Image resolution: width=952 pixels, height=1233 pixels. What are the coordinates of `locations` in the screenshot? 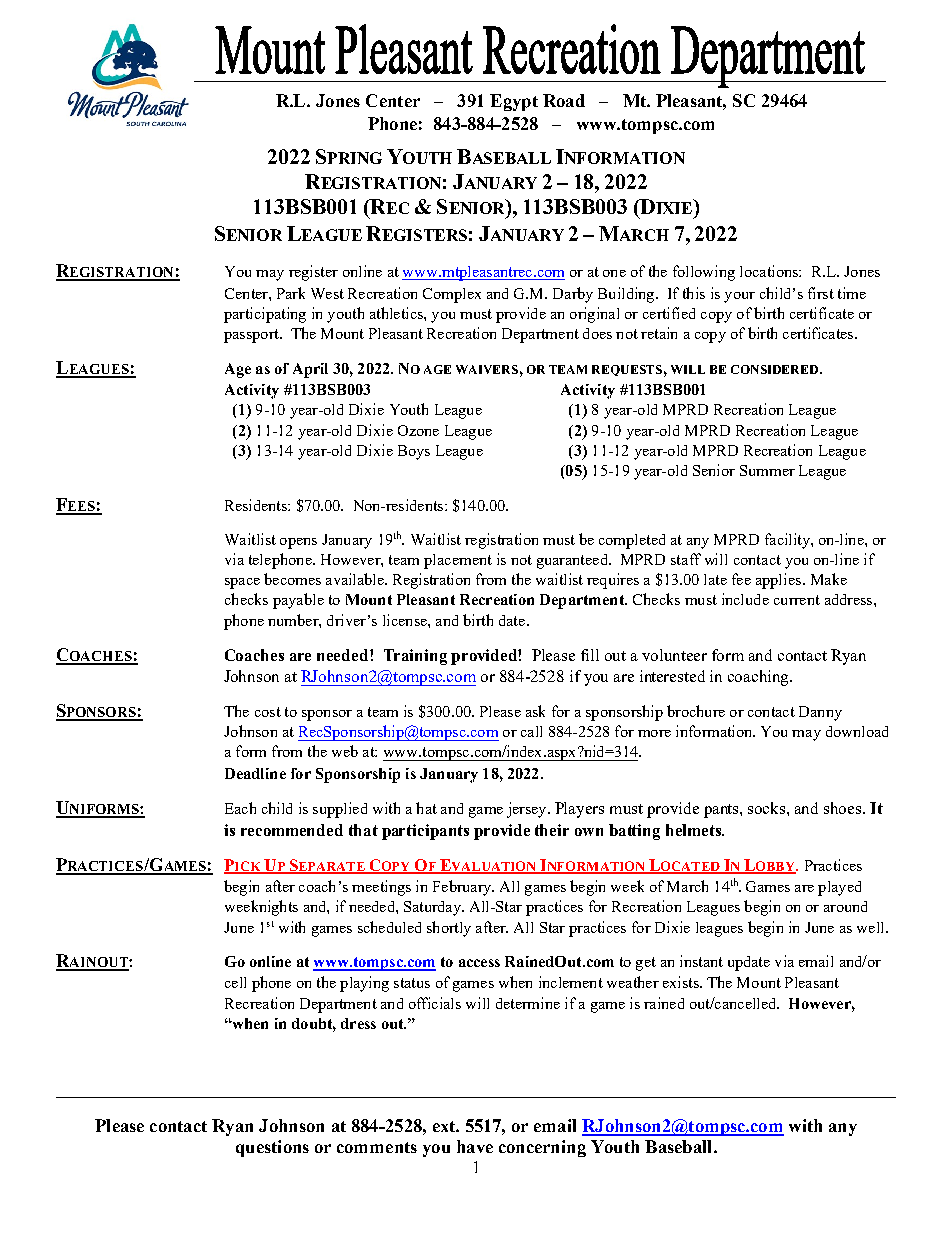 It's located at (770, 271).
